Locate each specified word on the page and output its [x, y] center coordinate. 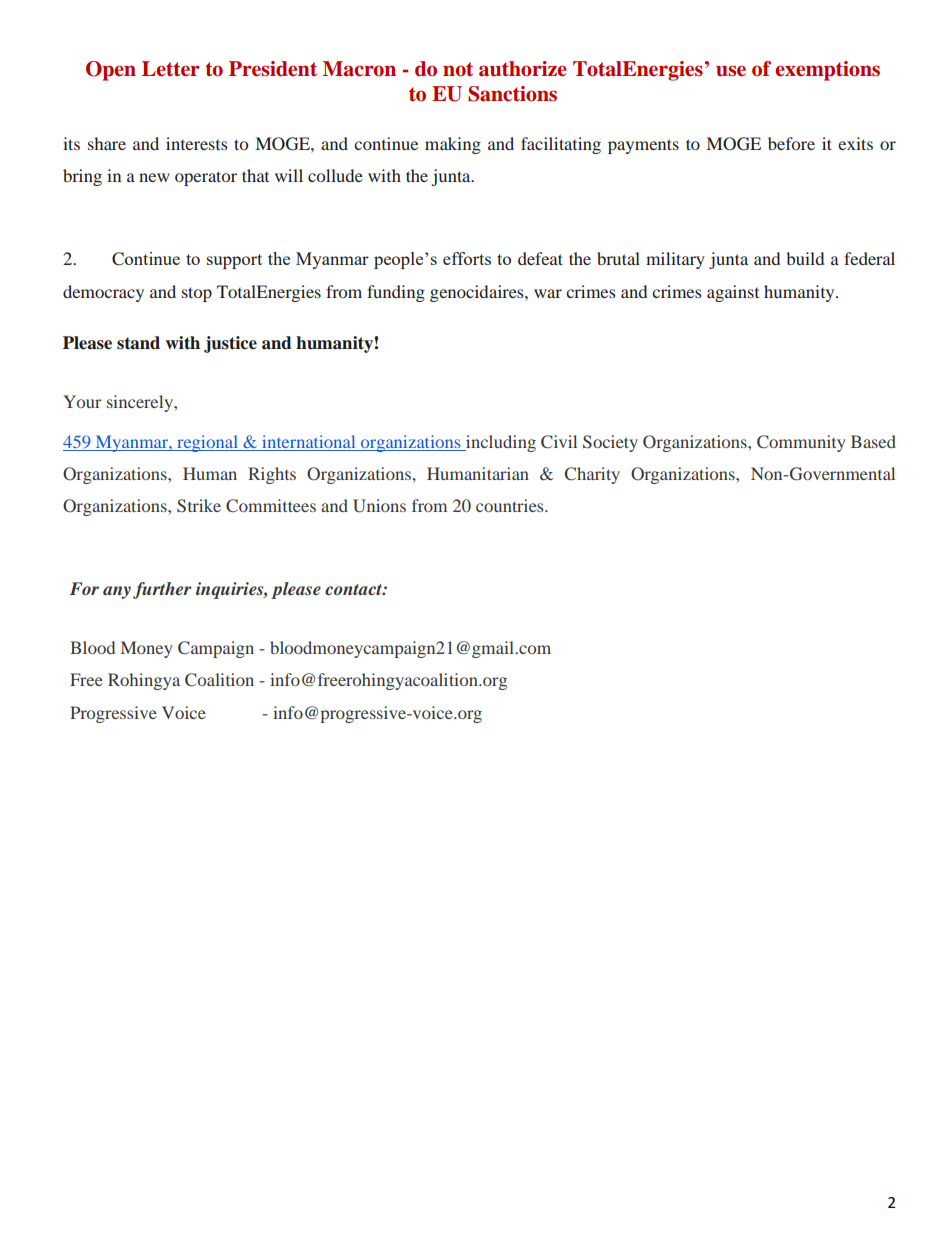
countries [511, 505]
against [733, 293]
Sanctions [512, 94]
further [162, 590]
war [548, 293]
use [731, 71]
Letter [171, 69]
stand [138, 343]
